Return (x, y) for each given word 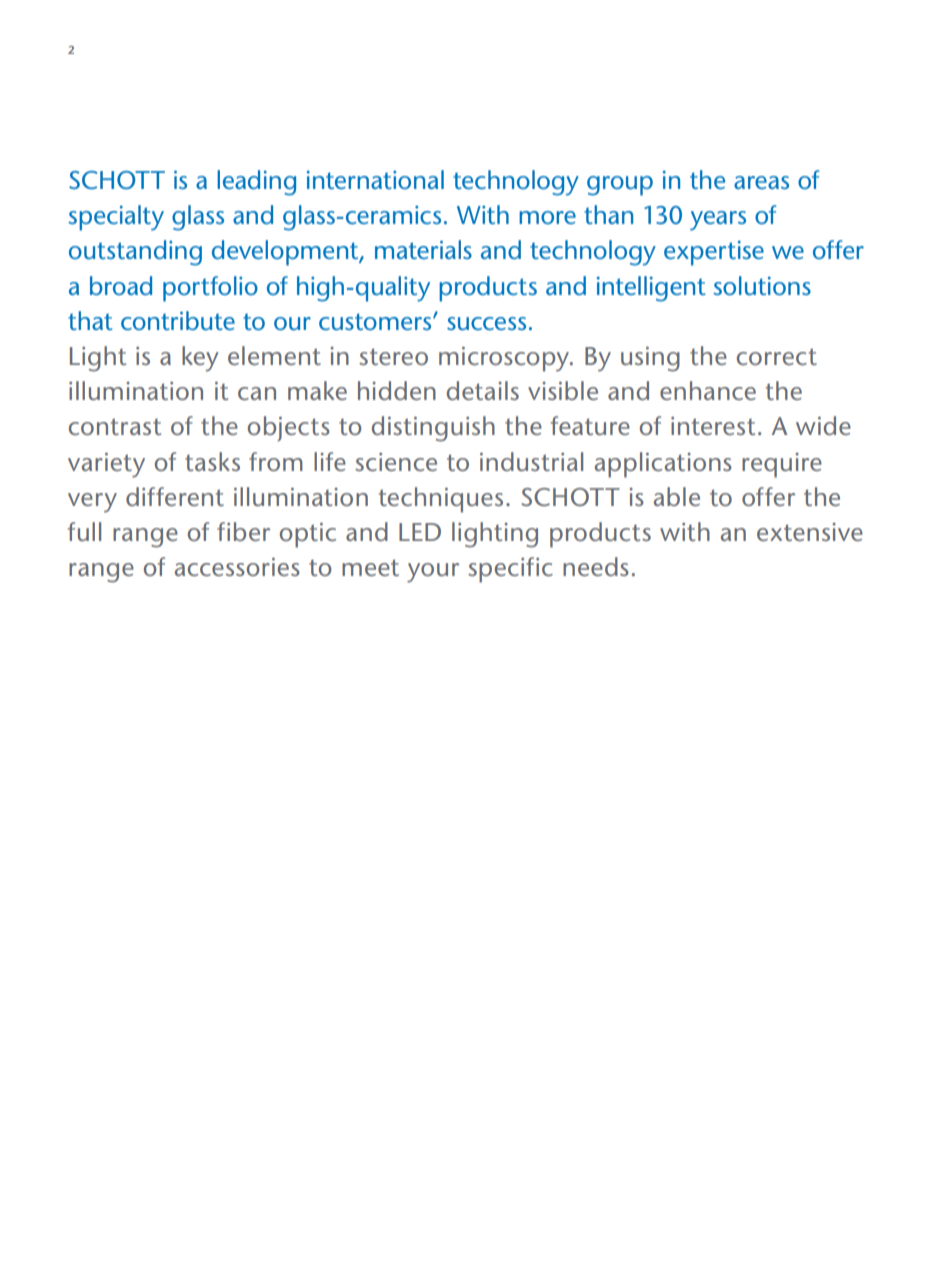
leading (256, 183)
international (375, 179)
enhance (708, 390)
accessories (237, 567)
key (200, 359)
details (483, 390)
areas (761, 182)
